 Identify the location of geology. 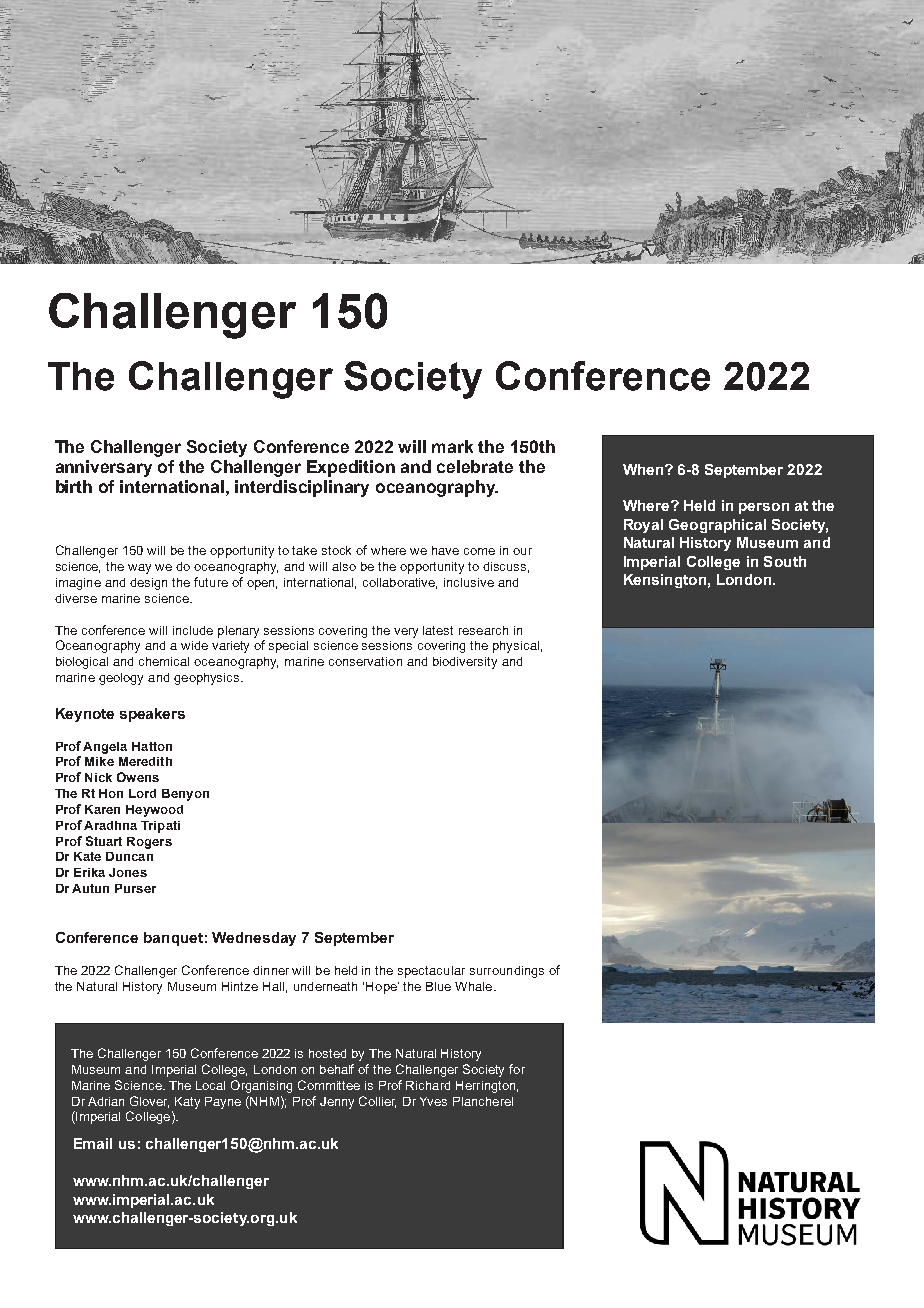
(121, 679).
